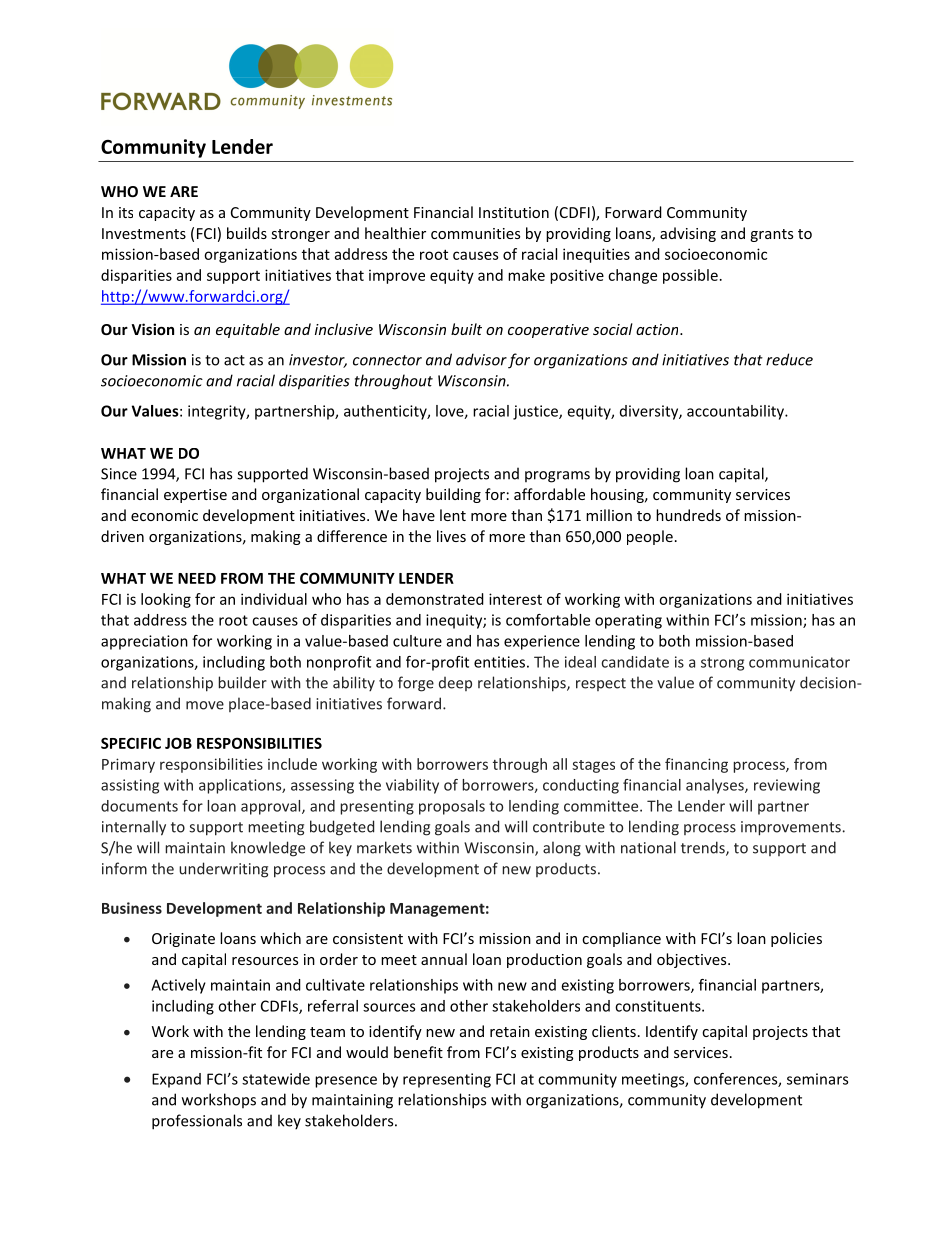 Image resolution: width=952 pixels, height=1233 pixels. What do you see at coordinates (176, 1080) in the screenshot?
I see `Expand` at bounding box center [176, 1080].
